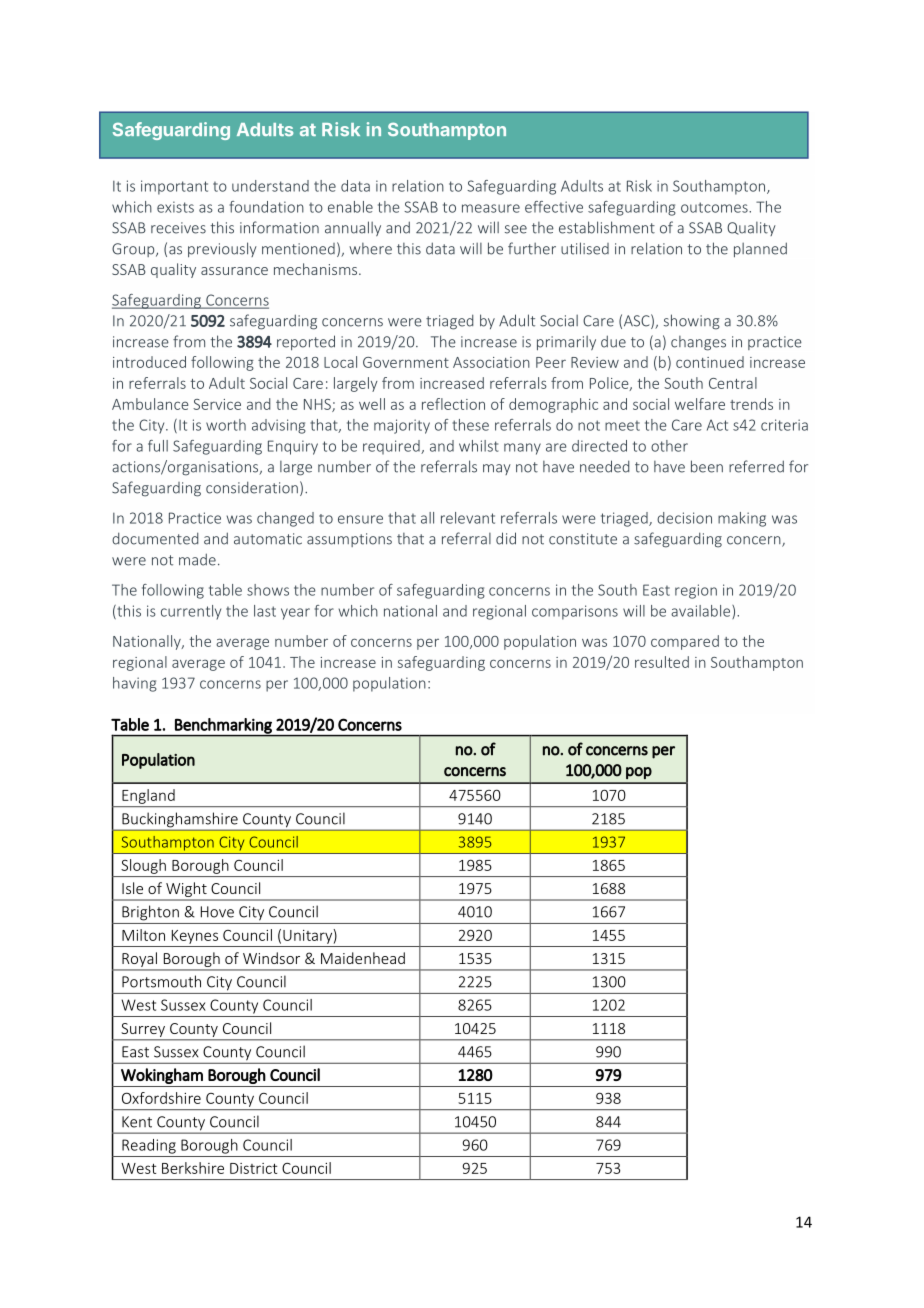 This screenshot has width=924, height=1308. Describe the element at coordinates (662, 662) in the screenshot. I see `resulted` at that location.
